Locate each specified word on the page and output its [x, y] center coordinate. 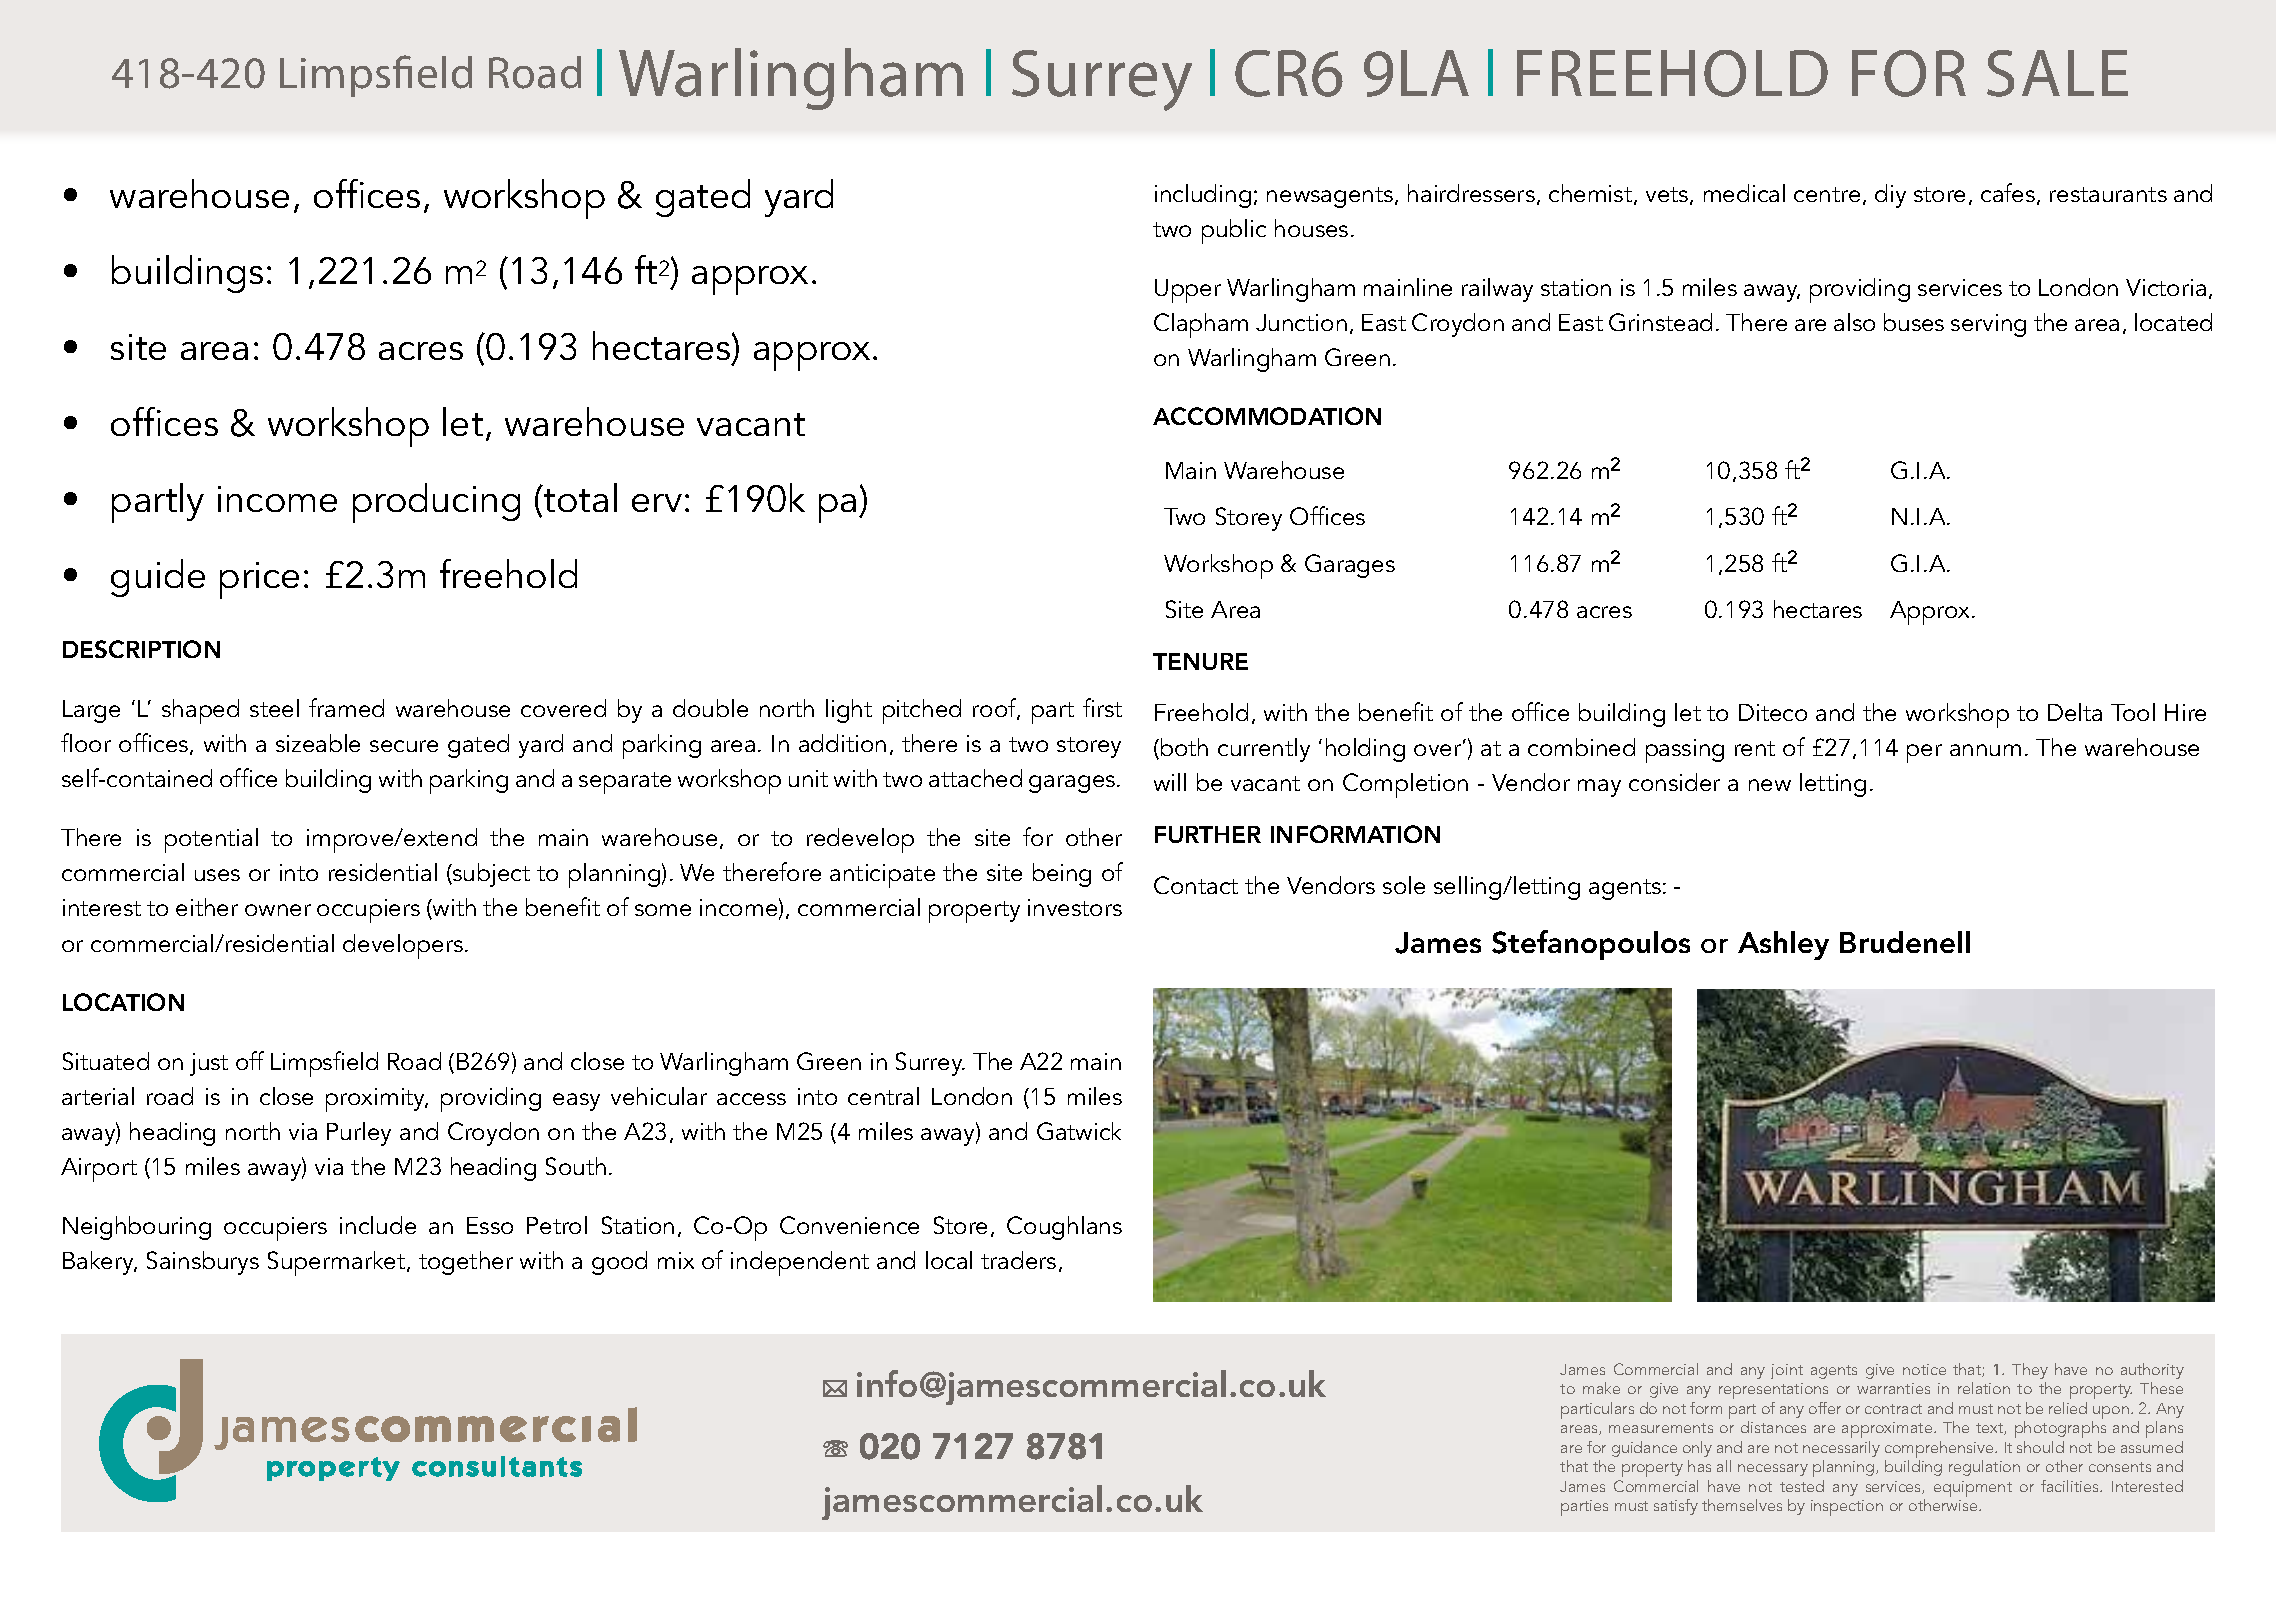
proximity [377, 1100]
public [1234, 231]
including [1203, 196]
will [1170, 782]
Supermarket [338, 1263]
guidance [1644, 1449]
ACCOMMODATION [1267, 416]
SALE [2057, 73]
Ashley [1783, 945]
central [883, 1096]
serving [1988, 325]
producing [436, 503]
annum [1985, 750]
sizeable [318, 743]
